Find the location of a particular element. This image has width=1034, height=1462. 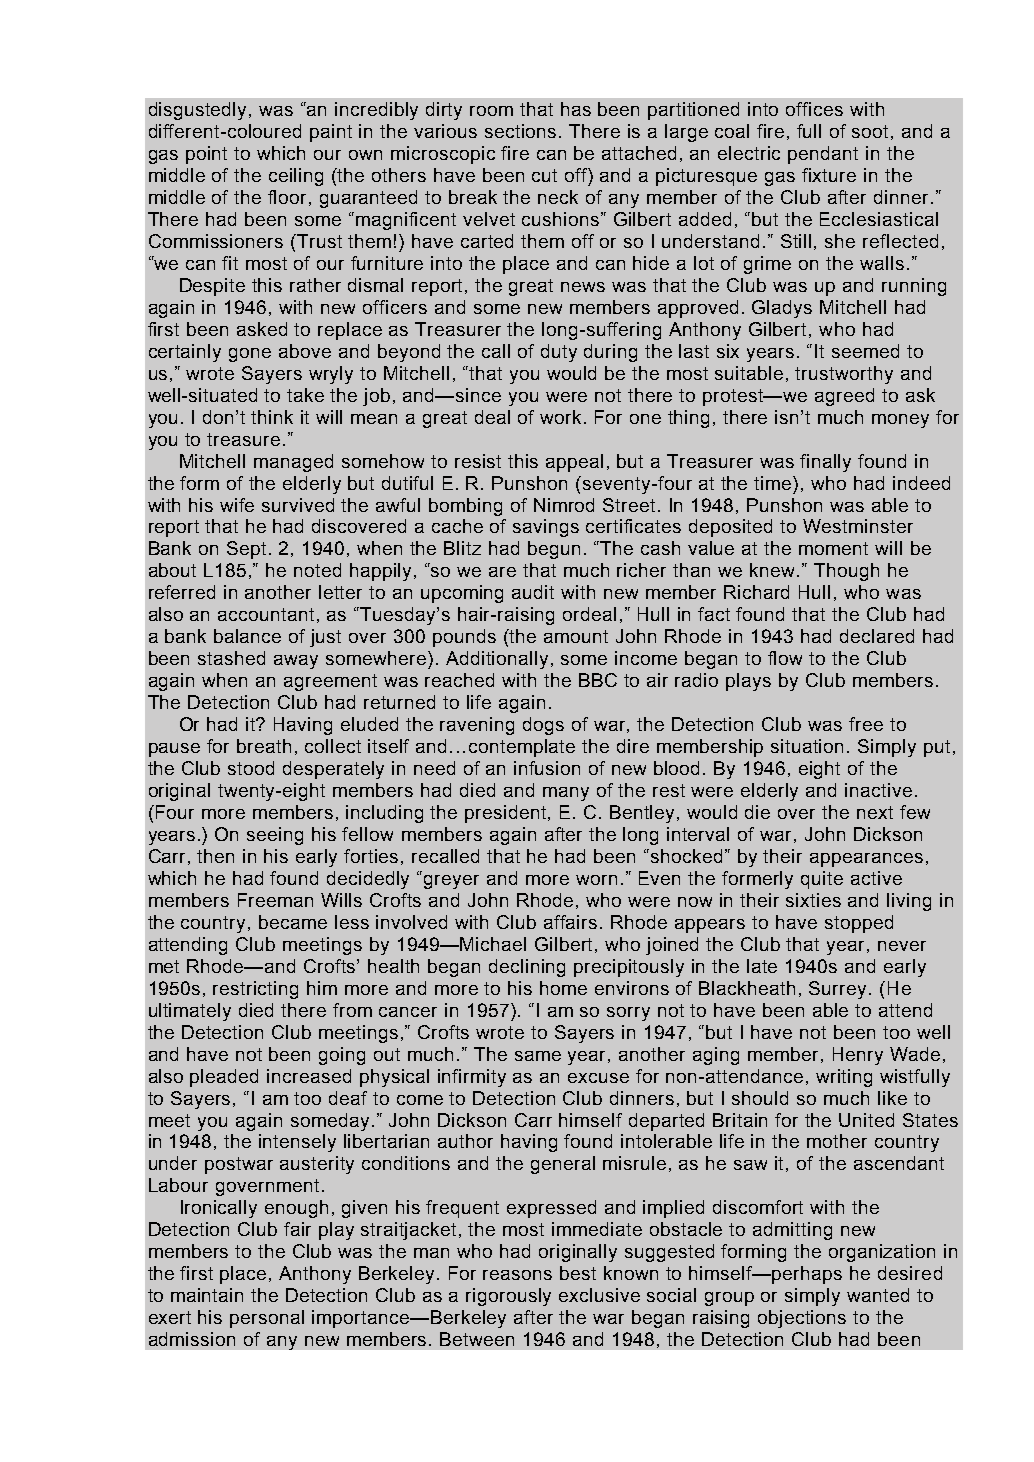

same is located at coordinates (538, 1056).
